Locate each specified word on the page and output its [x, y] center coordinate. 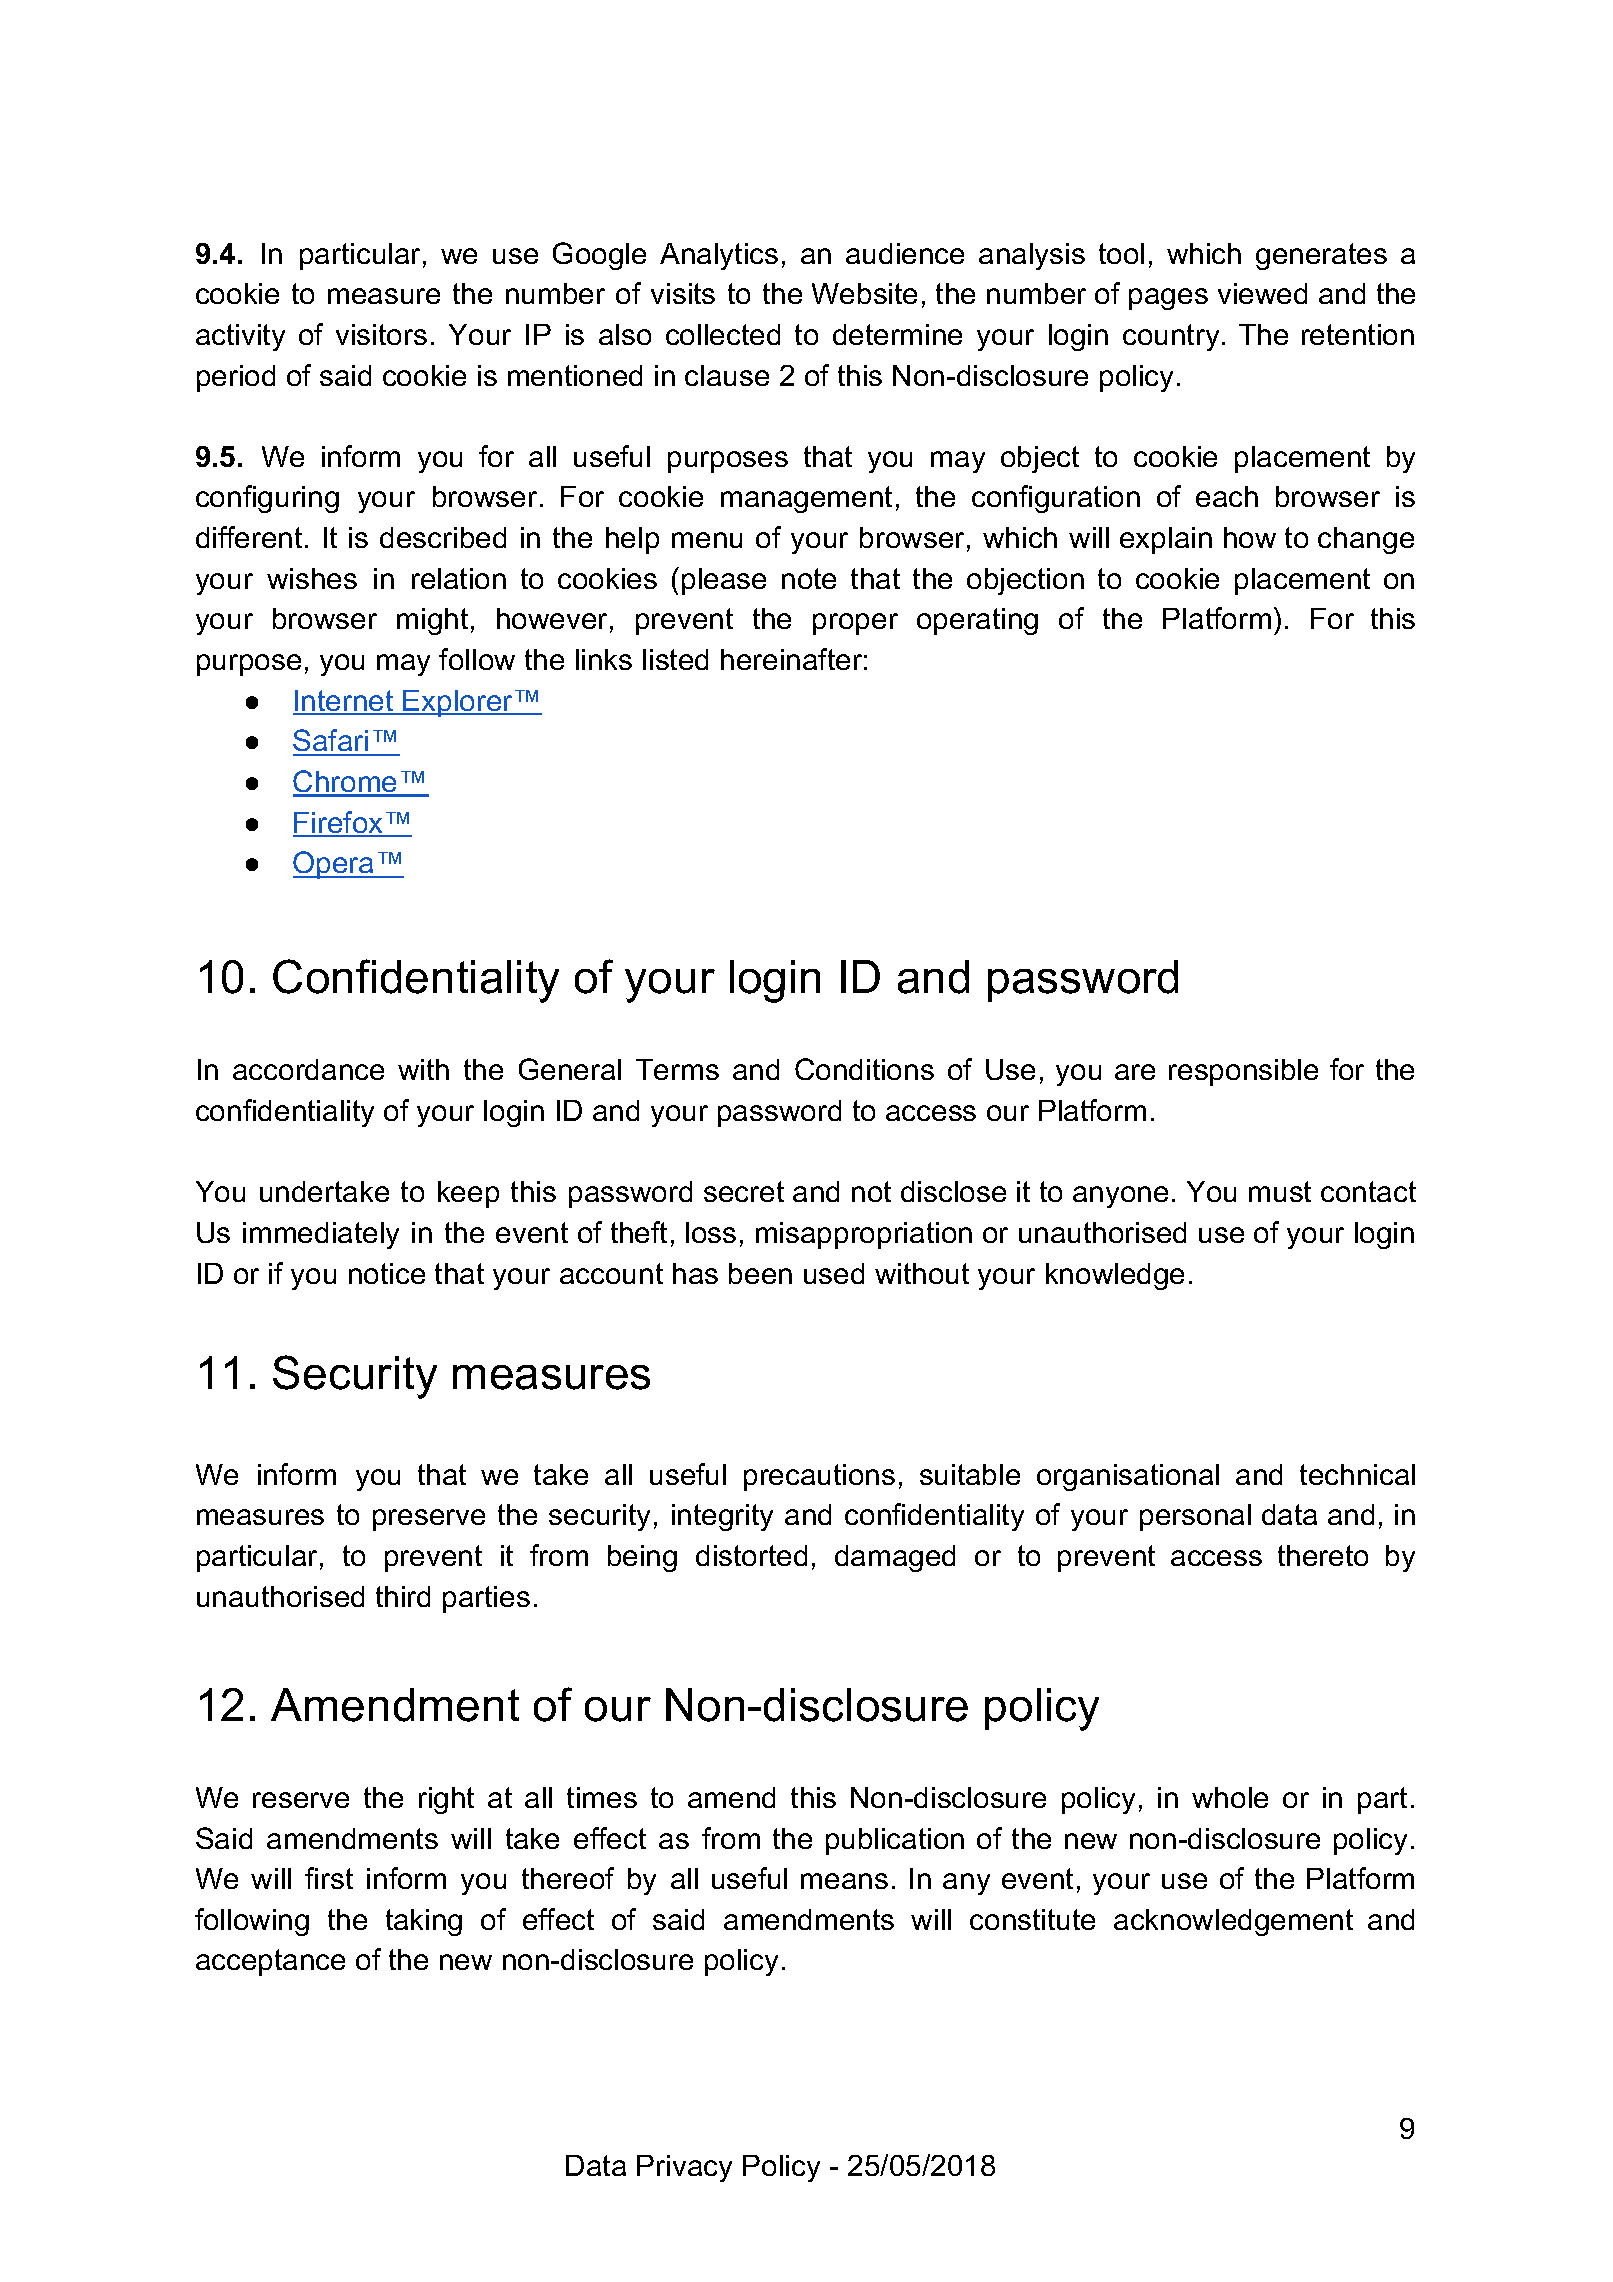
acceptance [270, 1962]
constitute [1032, 1919]
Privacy [684, 2168]
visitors [381, 334]
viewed [1262, 293]
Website [864, 293]
